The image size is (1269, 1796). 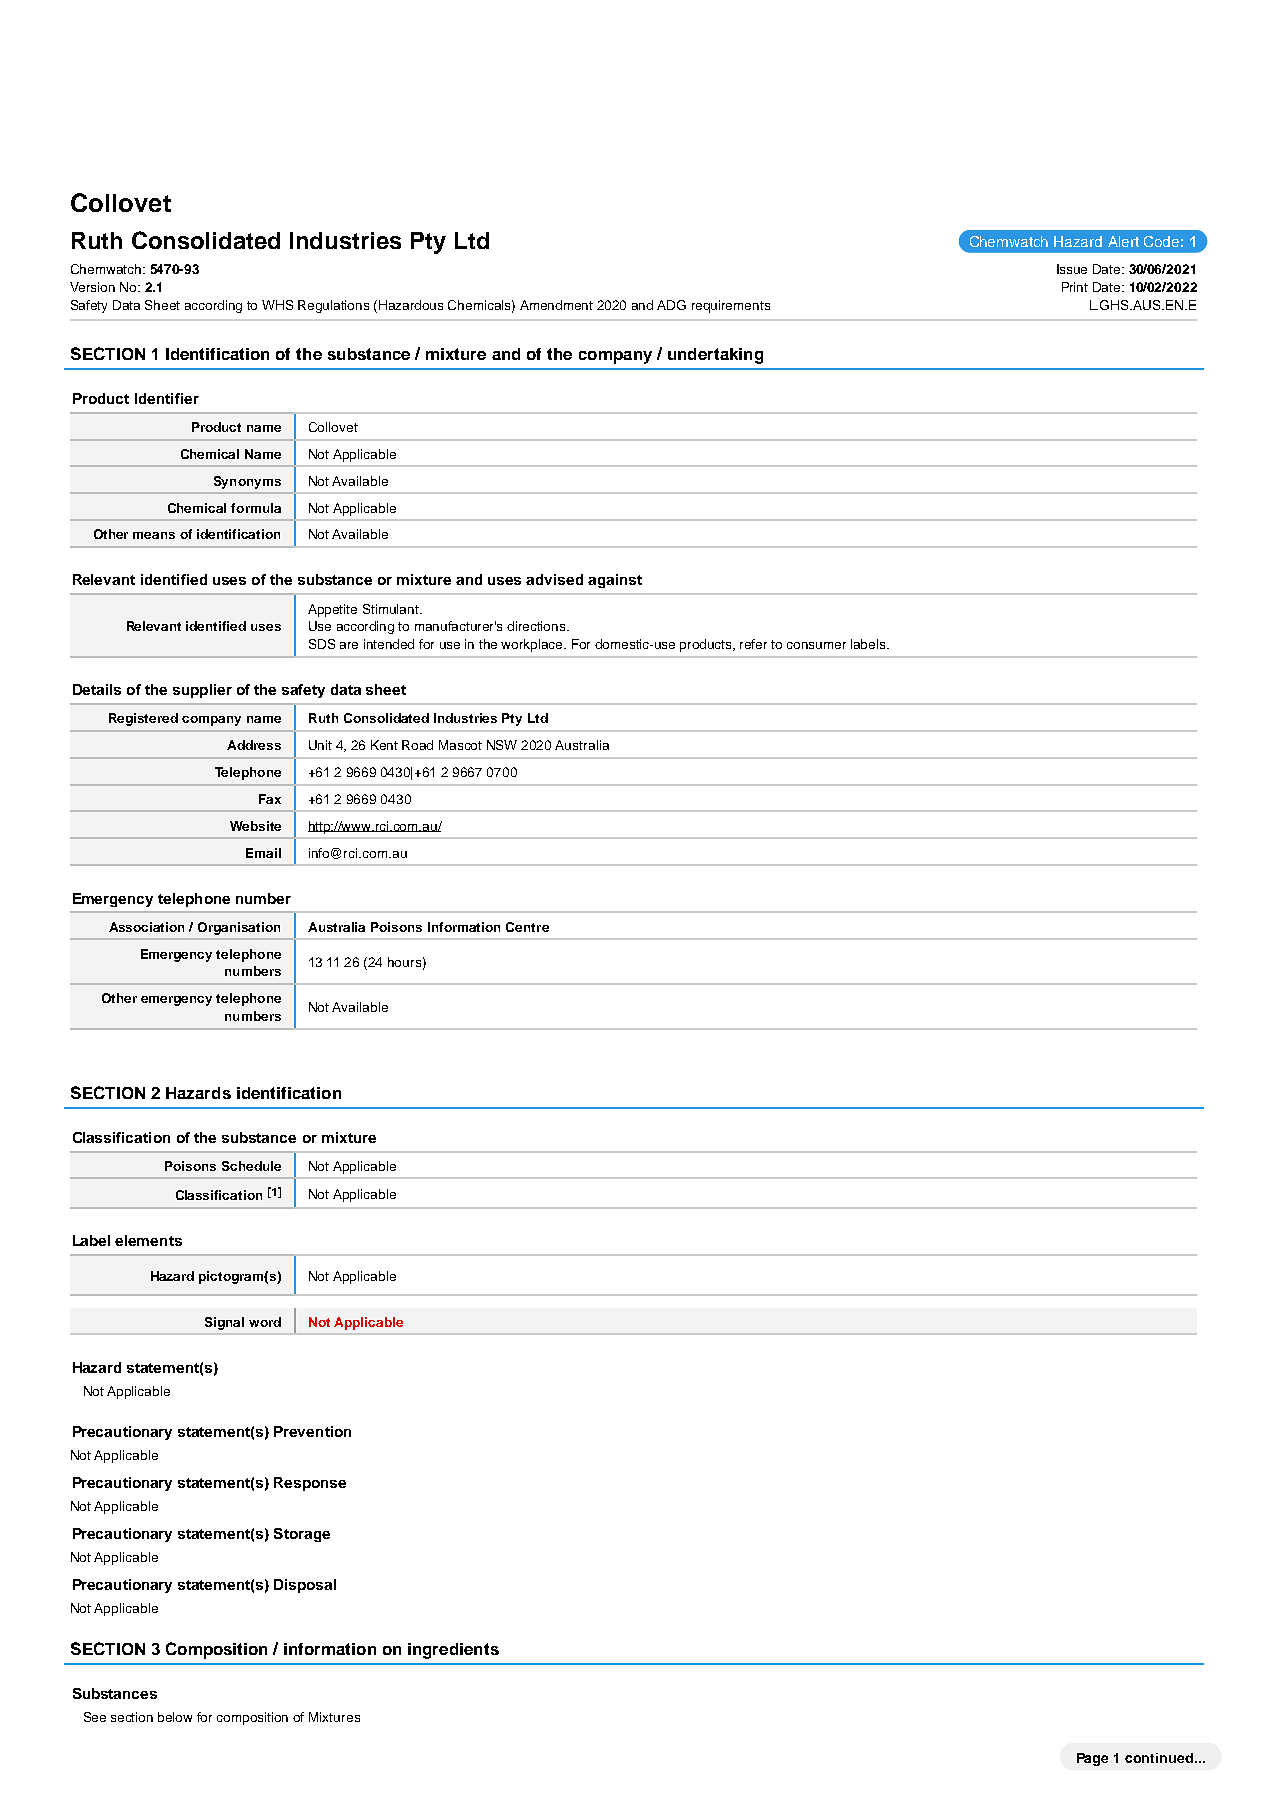 I want to click on Centre, so click(x=527, y=927).
